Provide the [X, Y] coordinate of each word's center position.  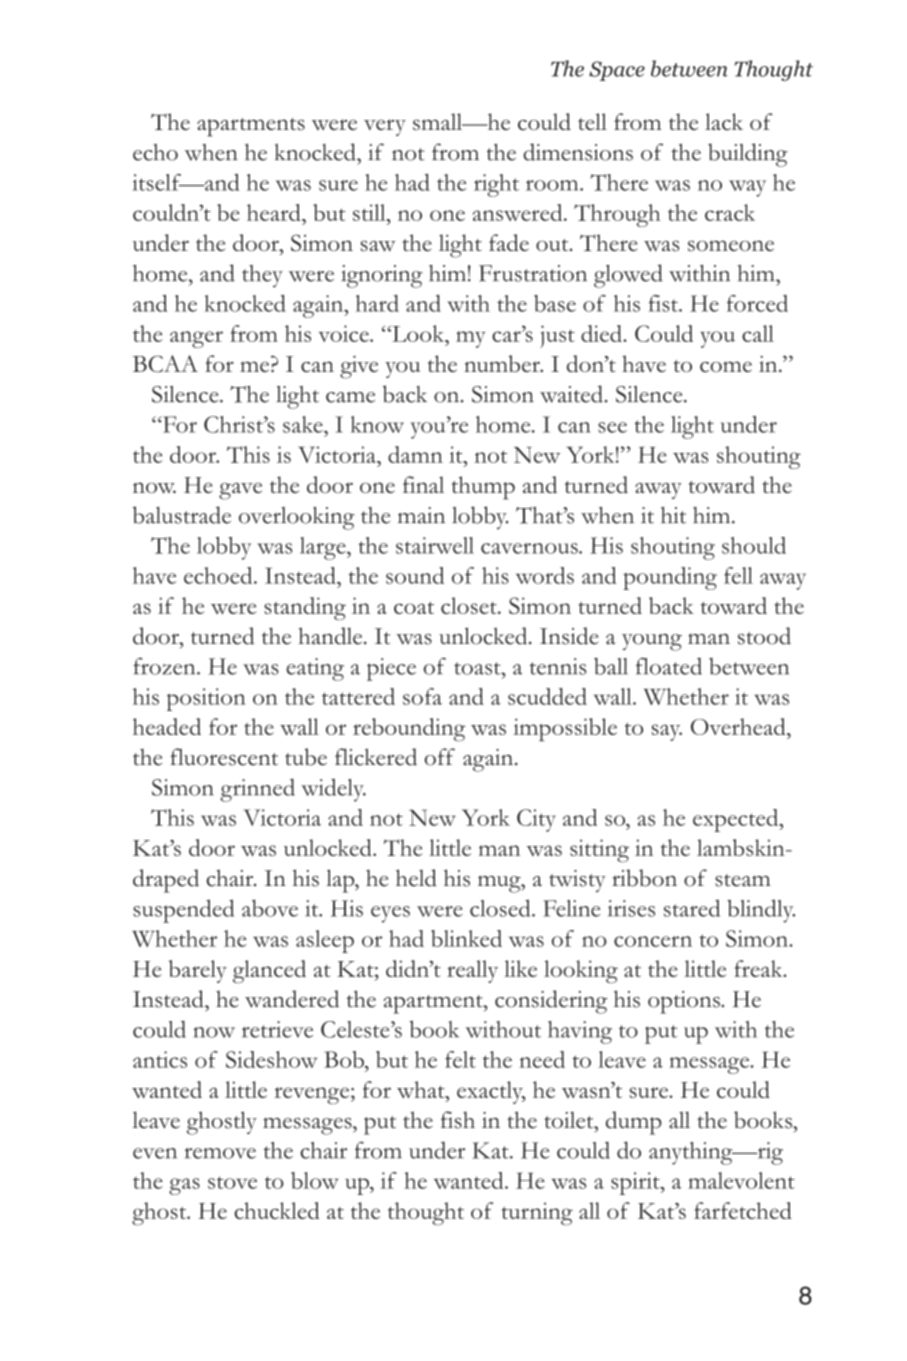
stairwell [435, 545]
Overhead [739, 726]
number [503, 363]
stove [232, 1182]
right [496, 185]
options [685, 1002]
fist [664, 303]
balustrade [182, 515]
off [440, 757]
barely [198, 971]
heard [275, 212]
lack [724, 121]
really [472, 971]
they [262, 276]
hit [673, 515]
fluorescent [224, 757]
